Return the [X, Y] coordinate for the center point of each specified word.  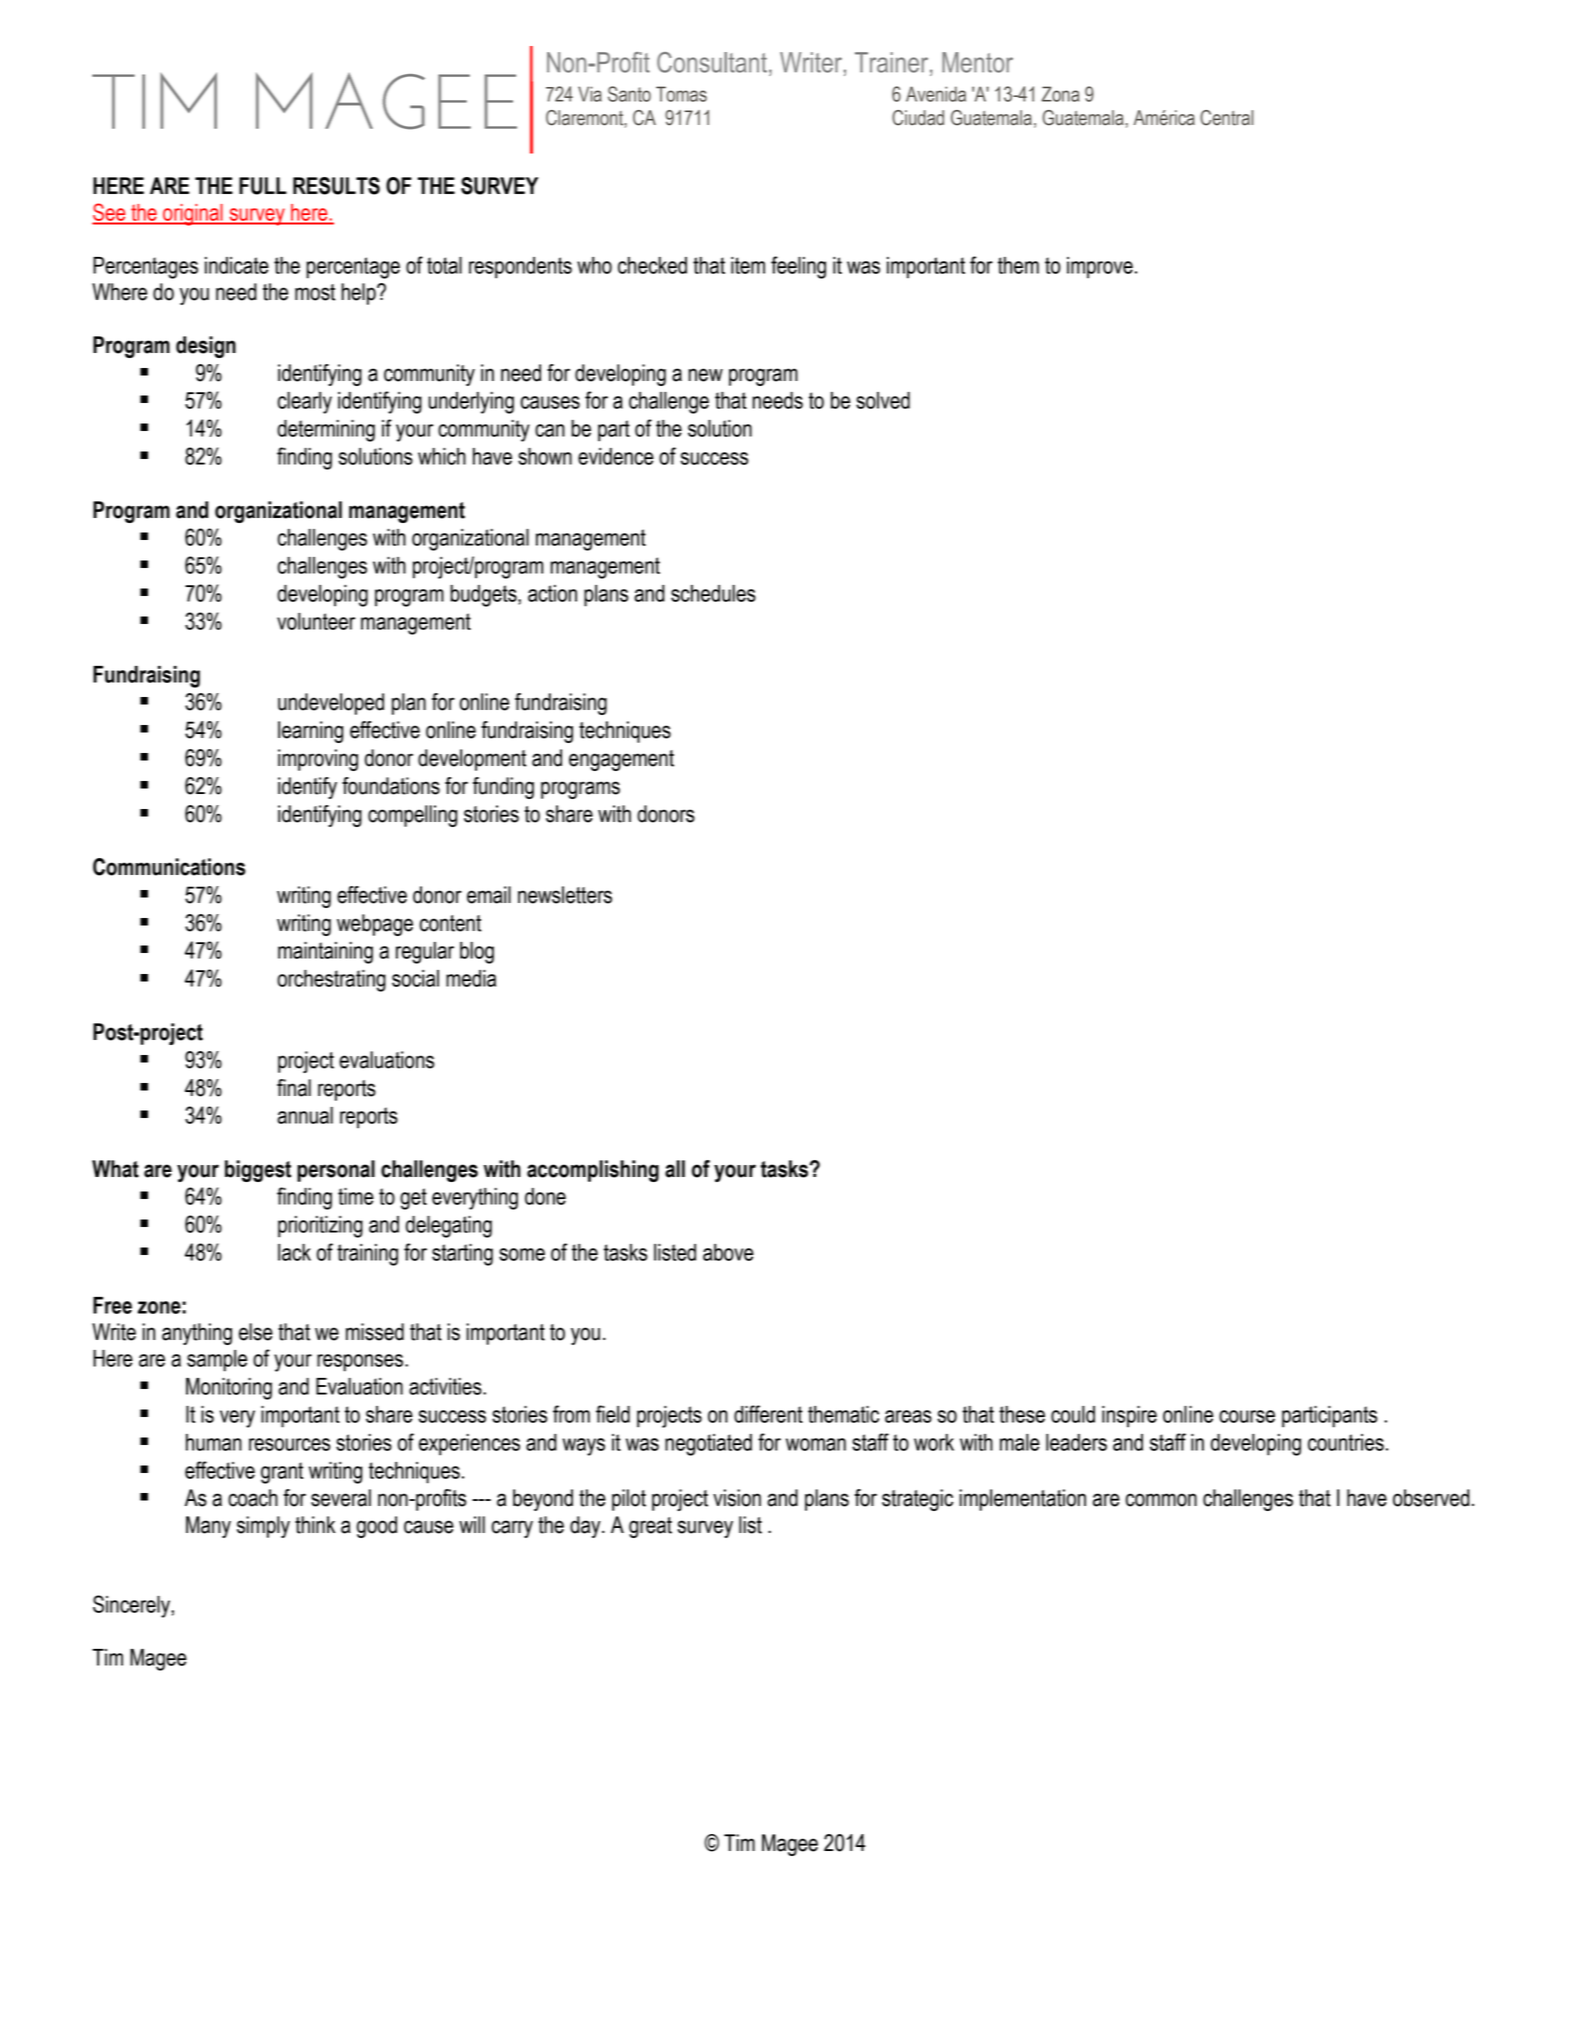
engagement [621, 760]
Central [1226, 118]
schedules [713, 593]
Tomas [681, 94]
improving [318, 760]
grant [282, 1473]
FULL [263, 186]
